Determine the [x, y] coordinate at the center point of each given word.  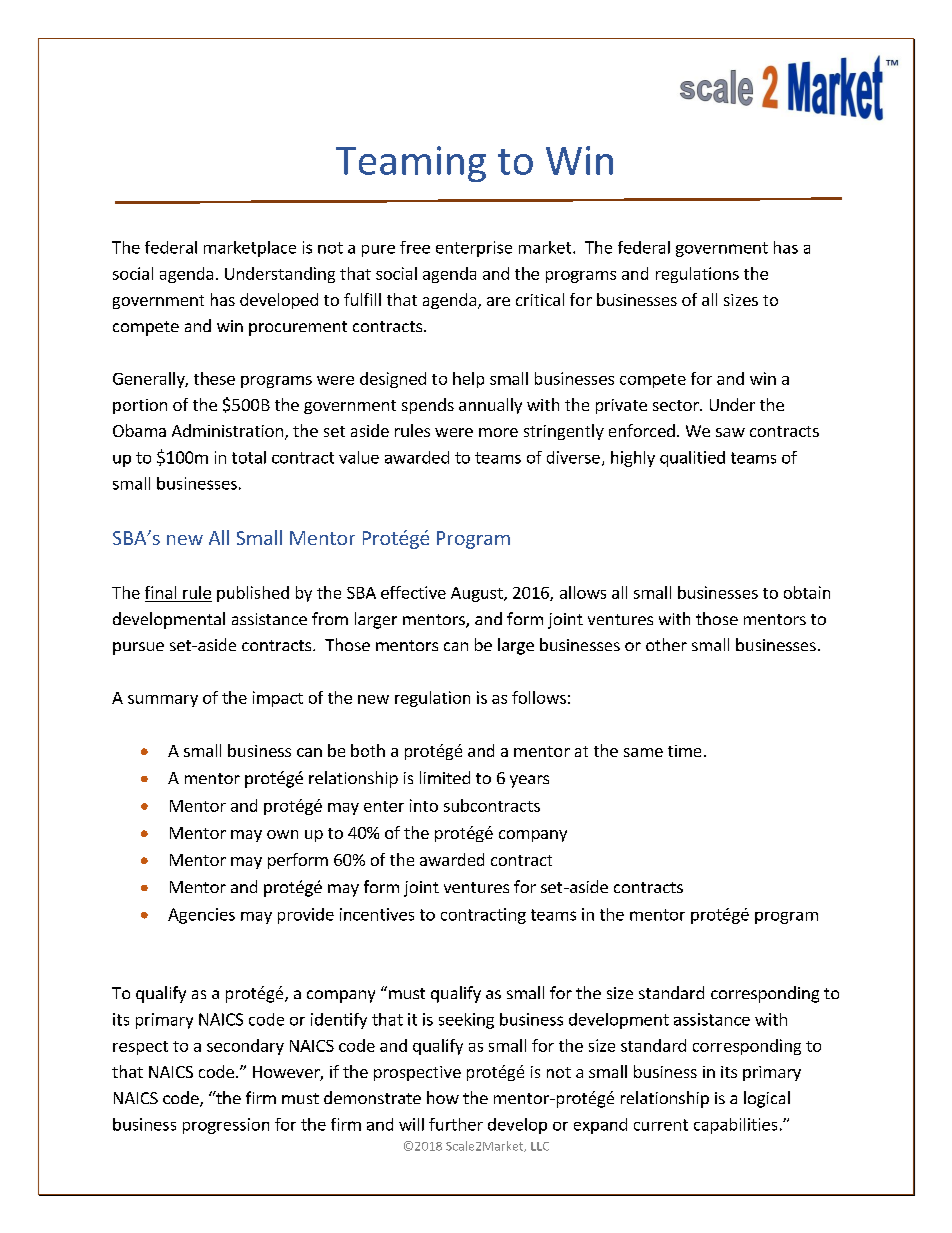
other [666, 644]
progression [226, 1126]
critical [540, 299]
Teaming [411, 164]
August [478, 594]
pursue [138, 648]
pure [378, 251]
